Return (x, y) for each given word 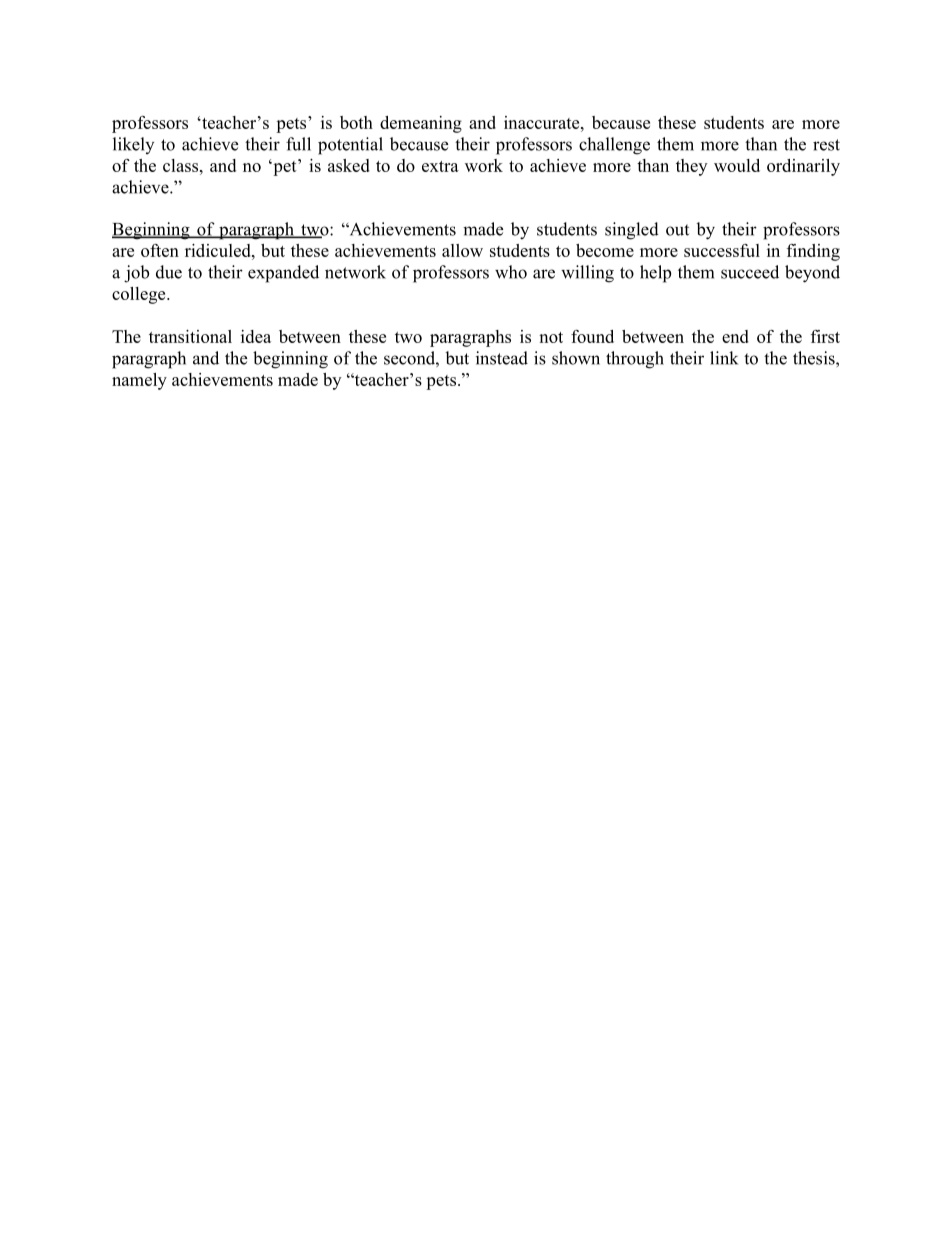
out (677, 230)
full (298, 144)
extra (440, 166)
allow (462, 250)
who (511, 272)
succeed (750, 272)
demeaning (421, 124)
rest (826, 145)
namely (139, 381)
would (737, 165)
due (169, 272)
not (551, 337)
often (160, 250)
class (182, 165)
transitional (190, 336)
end (735, 336)
